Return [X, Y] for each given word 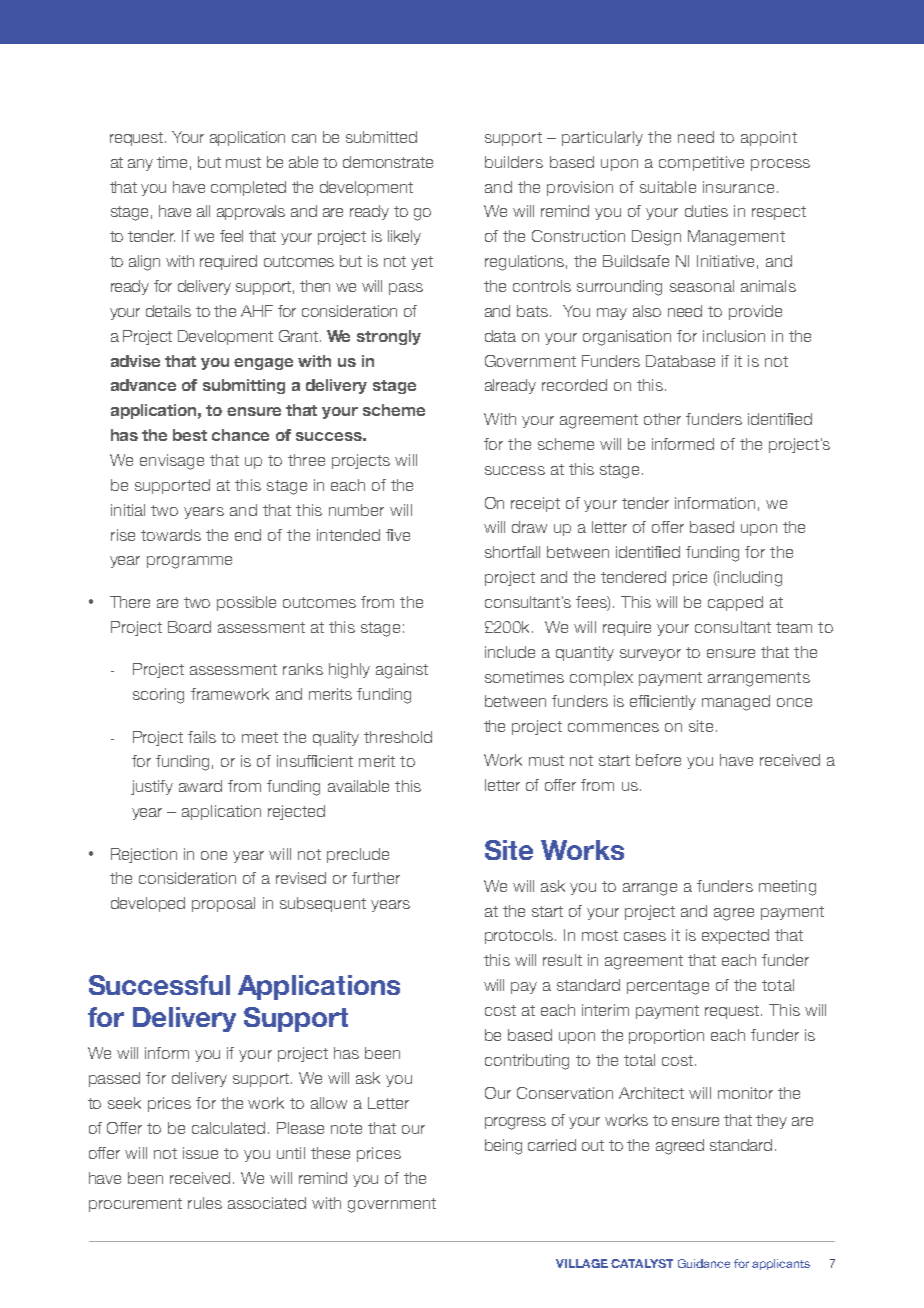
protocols [519, 936]
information [715, 503]
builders [514, 162]
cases [645, 936]
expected [735, 936]
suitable [668, 187]
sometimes [524, 677]
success [515, 470]
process [780, 165]
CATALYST [642, 1263]
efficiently [663, 702]
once [794, 702]
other [662, 419]
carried [552, 1145]
